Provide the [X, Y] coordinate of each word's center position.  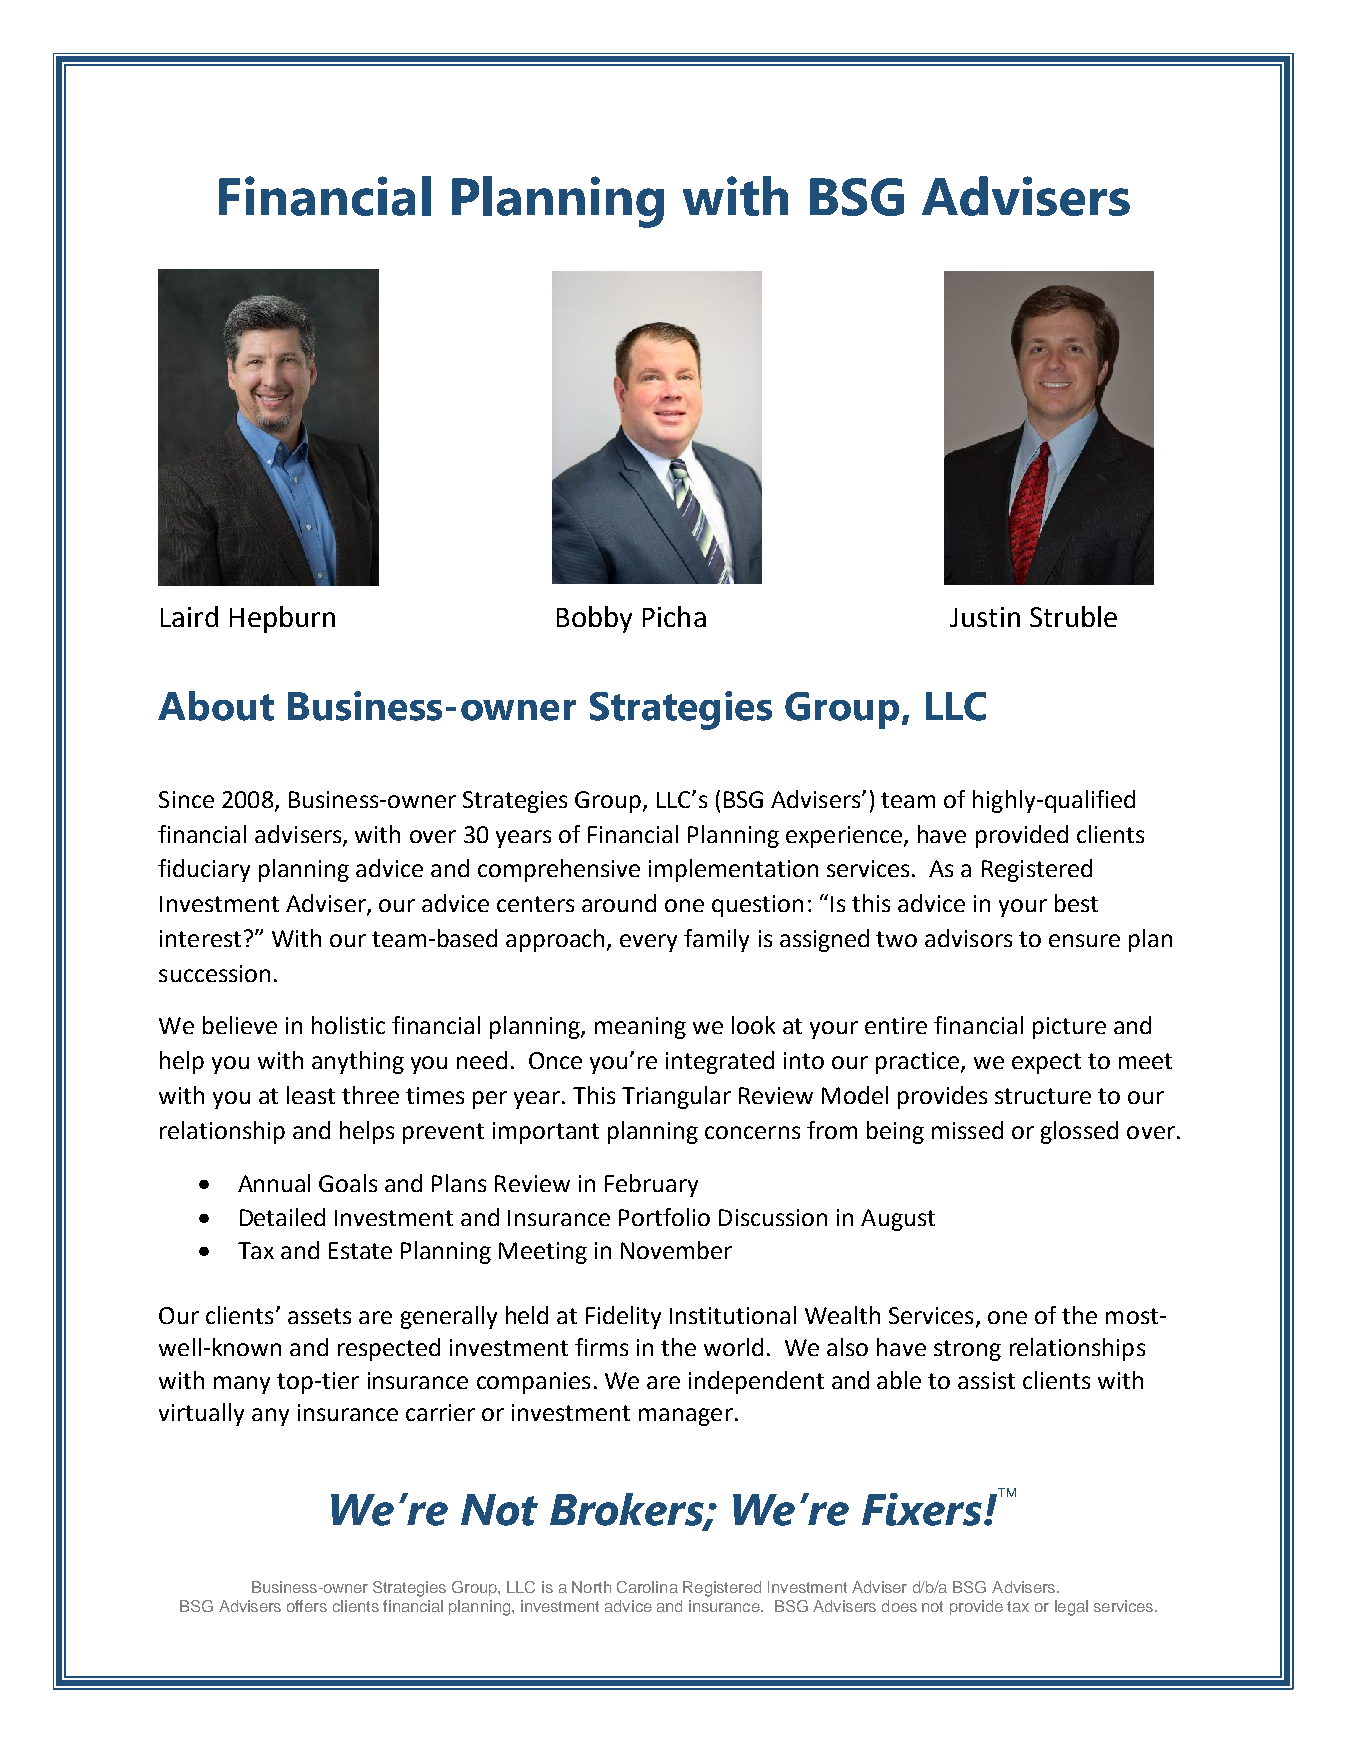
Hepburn [282, 619]
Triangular [676, 1097]
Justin [985, 617]
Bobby [594, 619]
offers [307, 1606]
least [311, 1095]
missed [967, 1130]
